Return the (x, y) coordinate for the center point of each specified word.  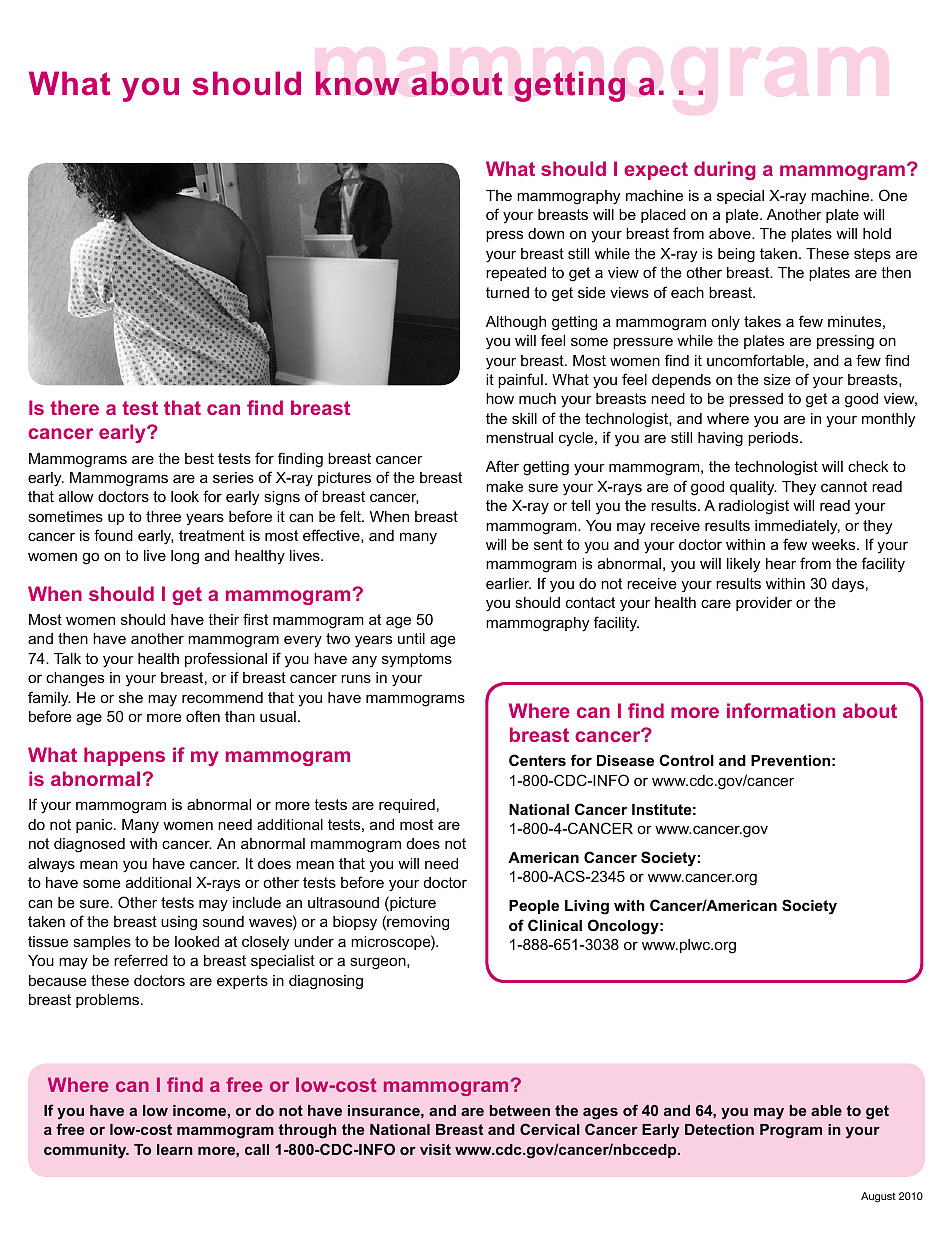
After (502, 466)
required (407, 806)
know (358, 83)
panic (95, 826)
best (199, 458)
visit (435, 1149)
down (546, 233)
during (724, 170)
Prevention (790, 760)
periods (774, 439)
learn (175, 1149)
